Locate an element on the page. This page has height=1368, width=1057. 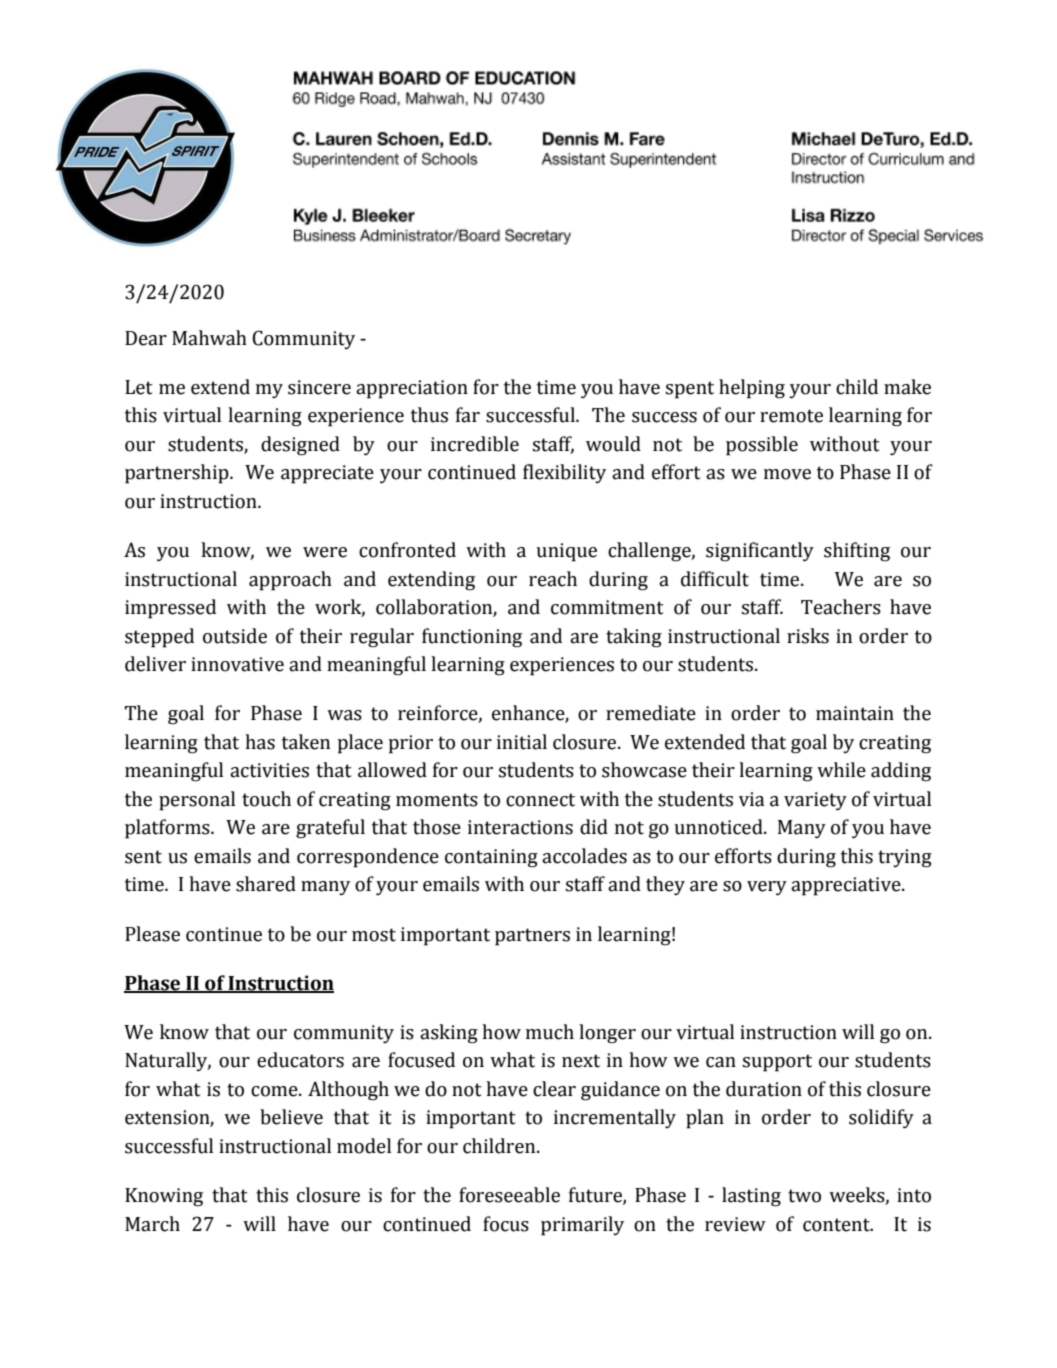
helping is located at coordinates (752, 389).
